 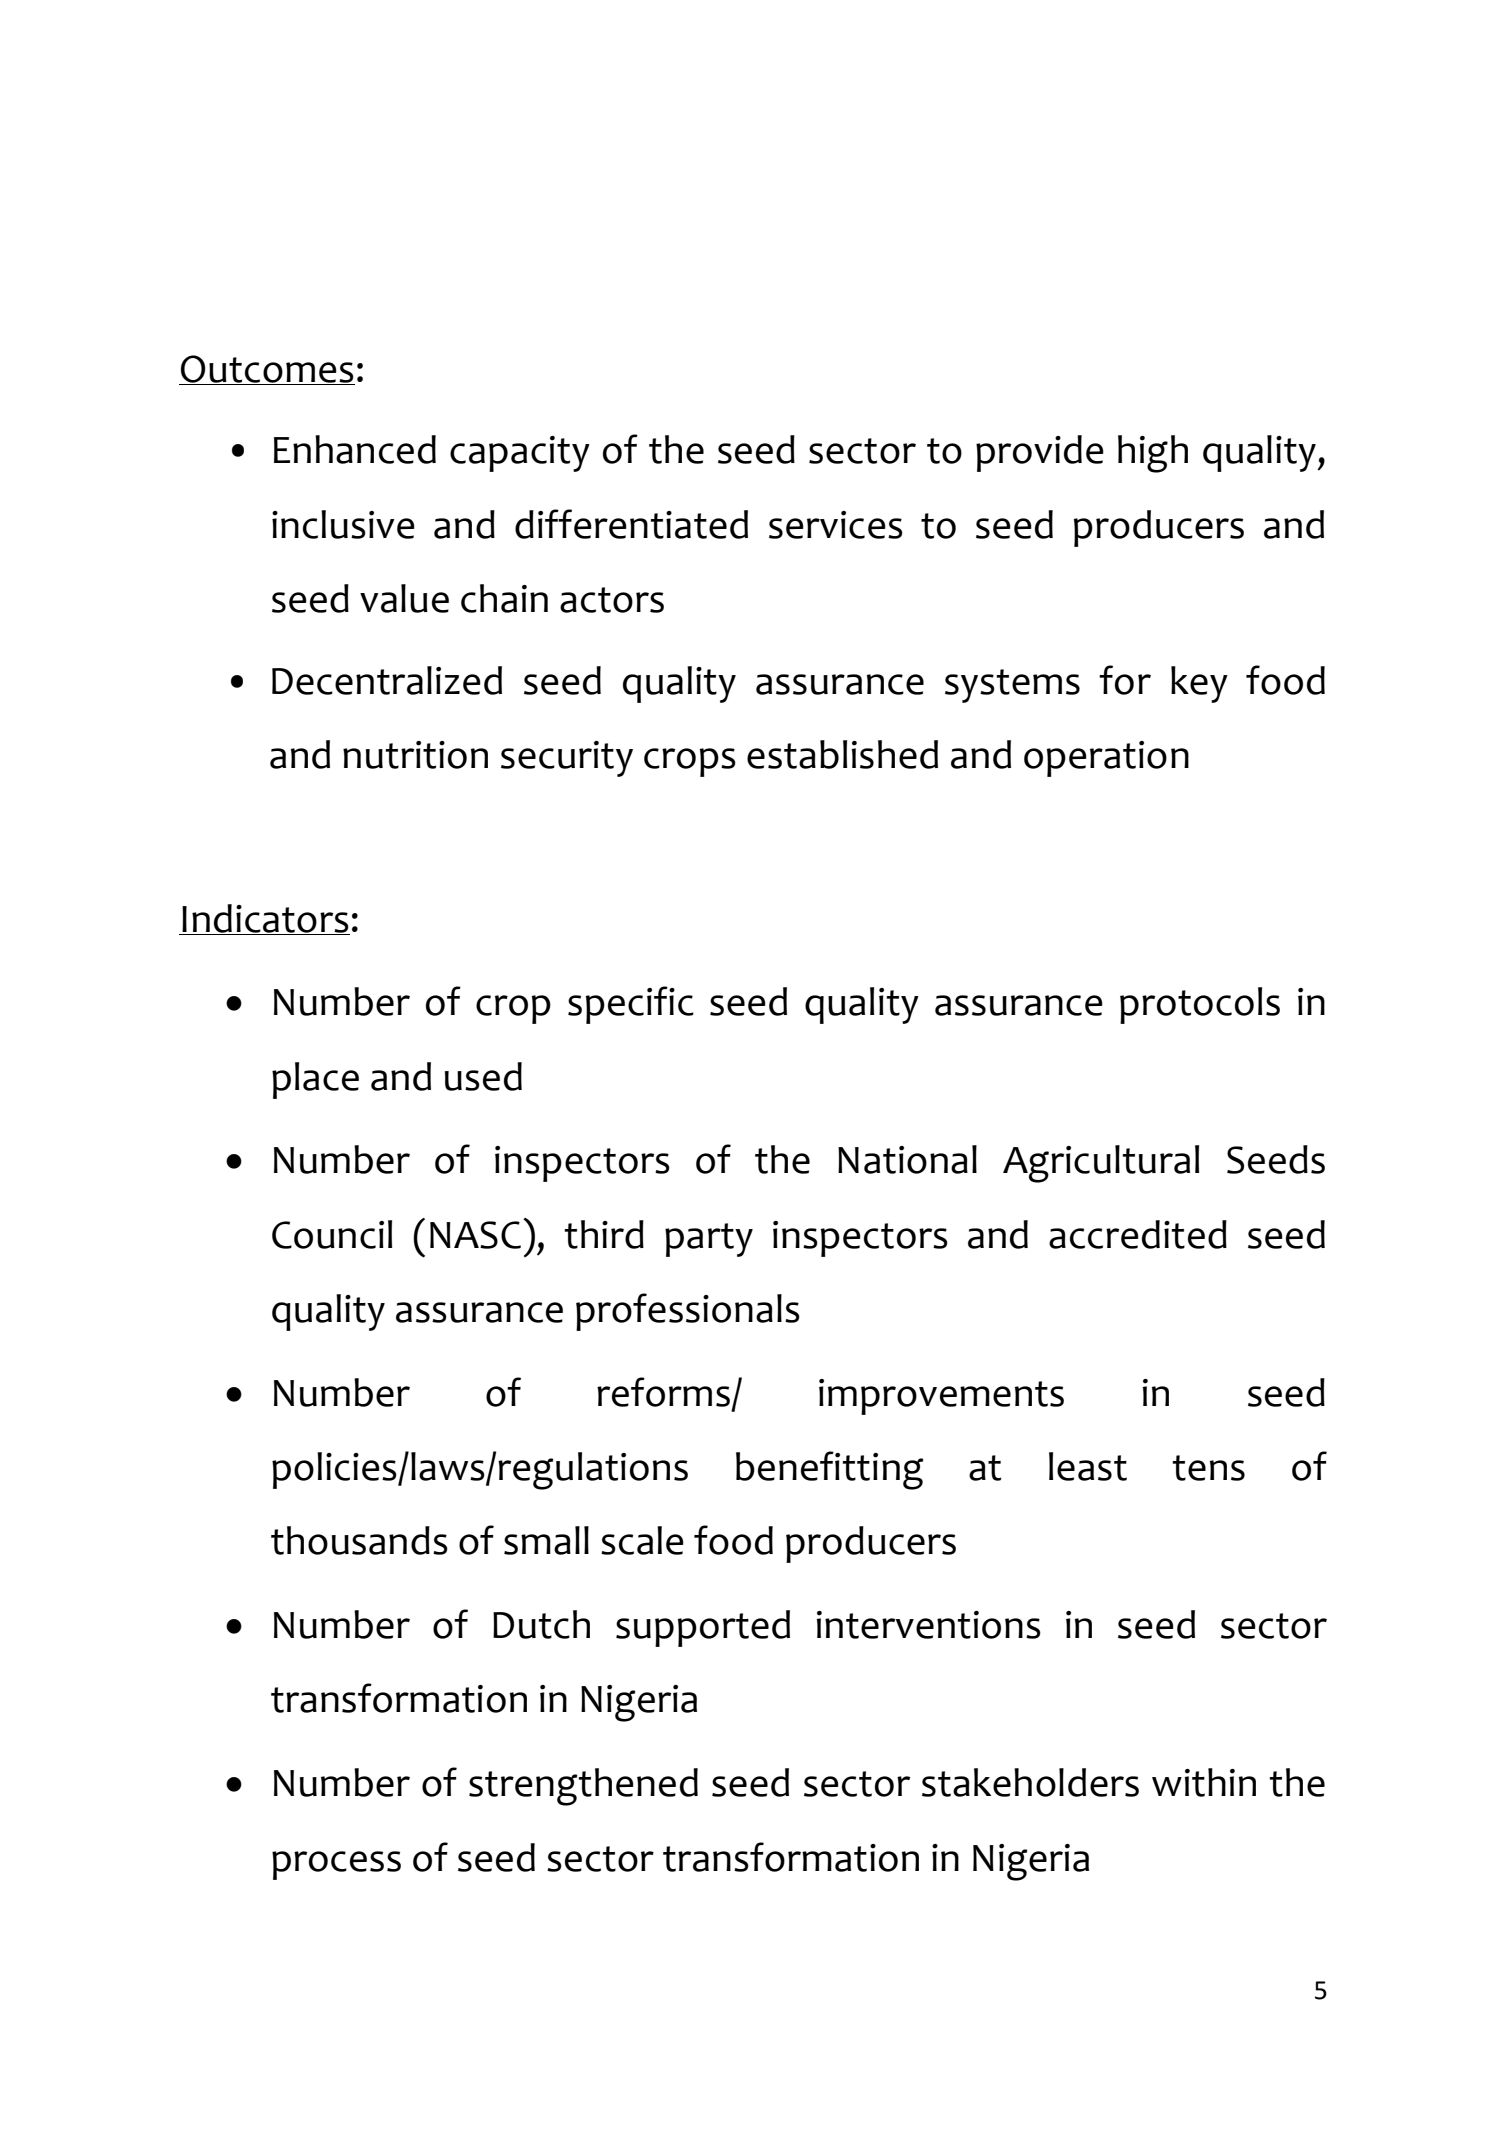 I want to click on operation, so click(x=1106, y=759).
